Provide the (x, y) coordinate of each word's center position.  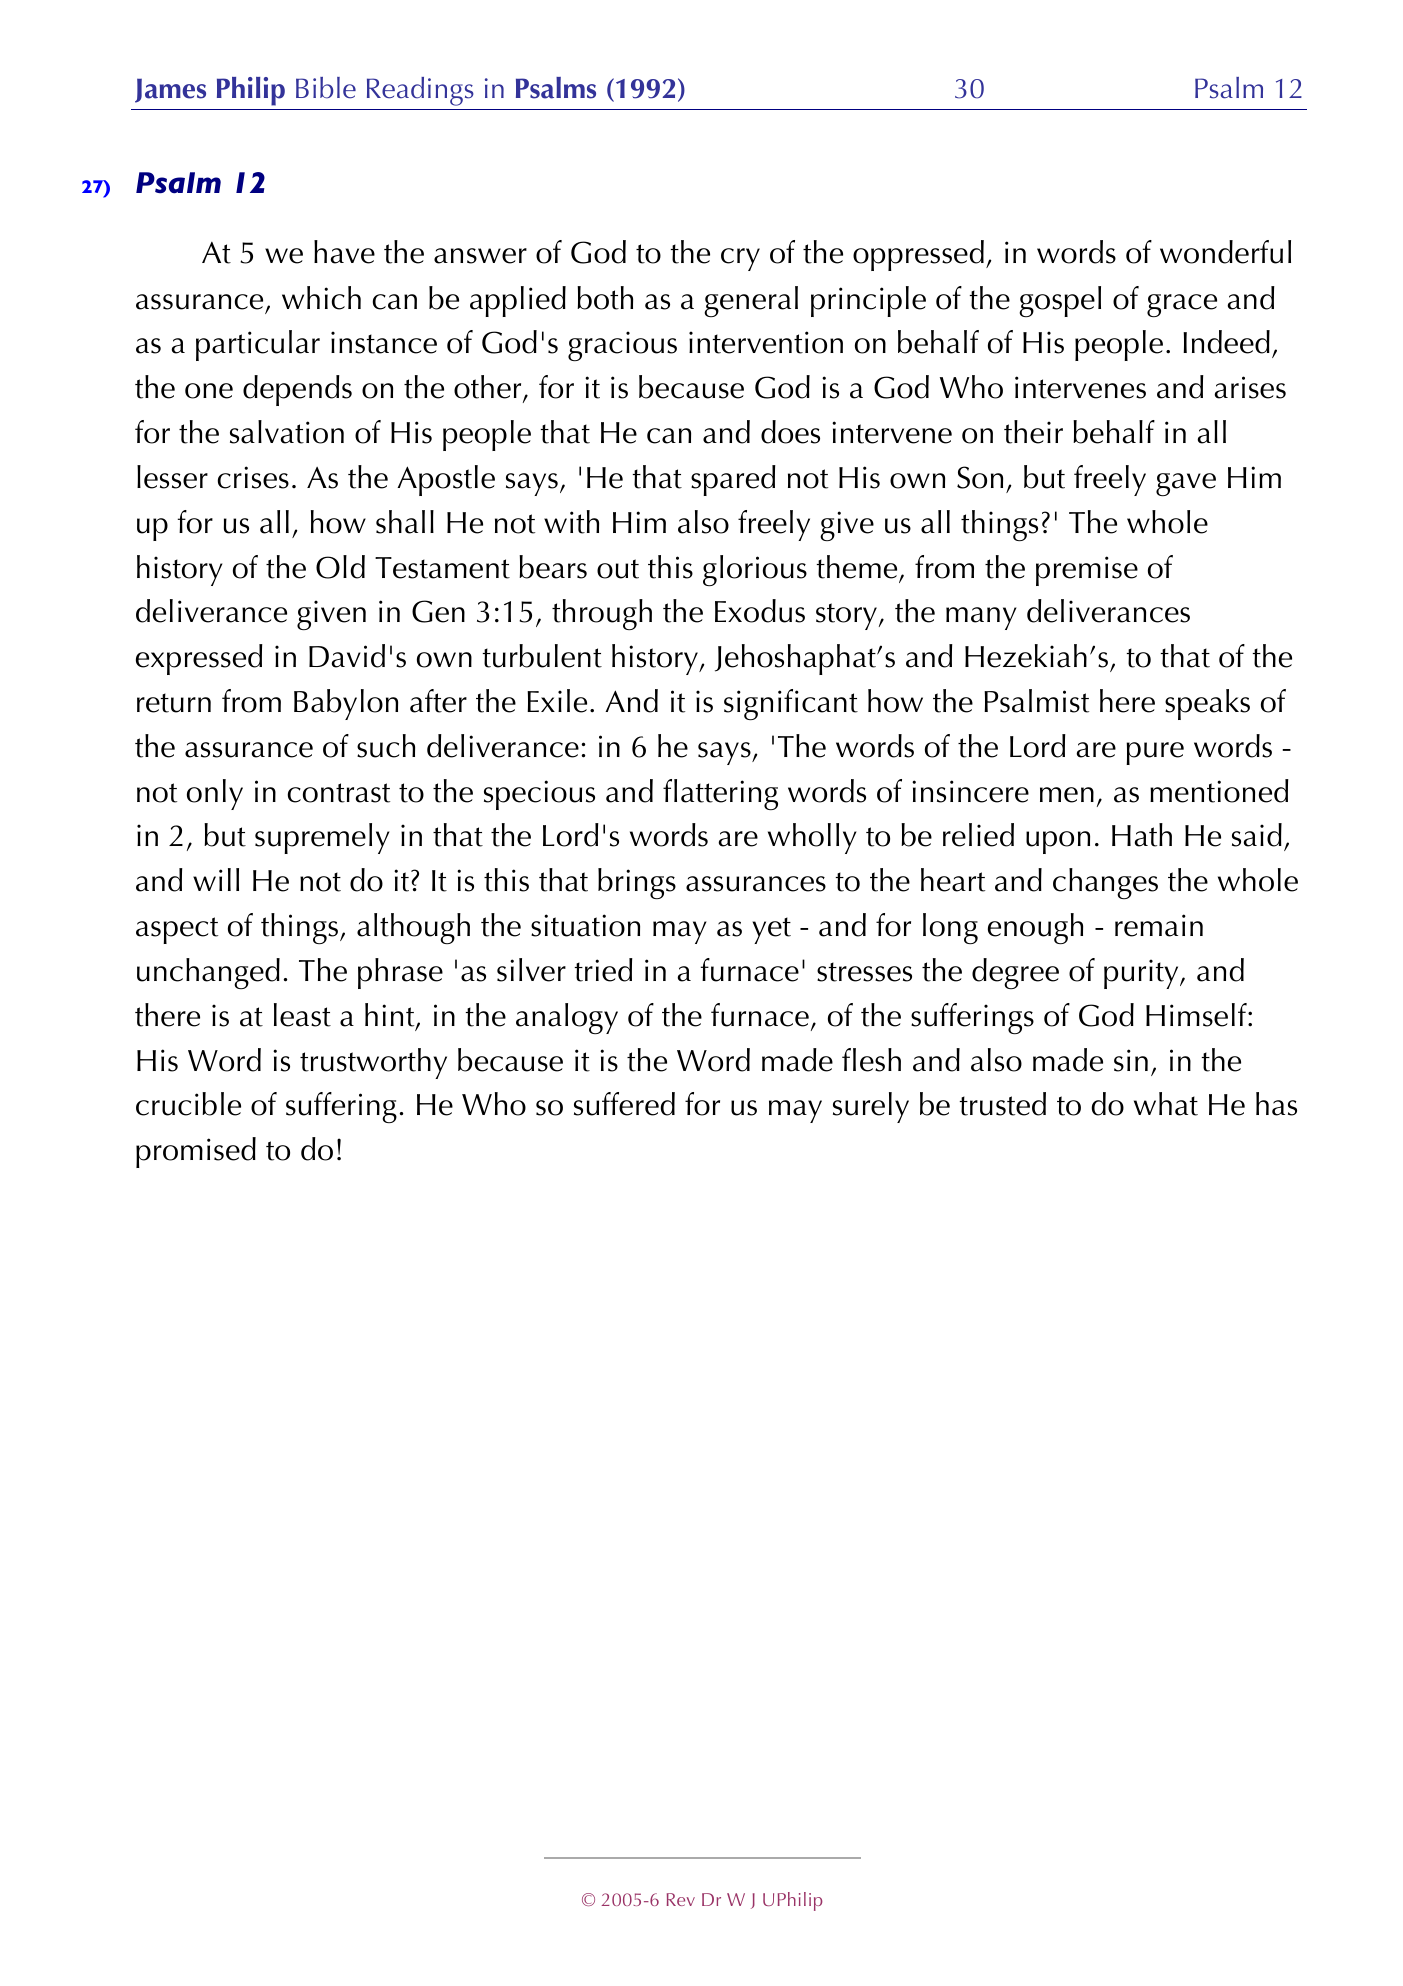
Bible (326, 88)
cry (740, 259)
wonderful (1225, 252)
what (1166, 1104)
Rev (681, 1899)
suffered (624, 1104)
